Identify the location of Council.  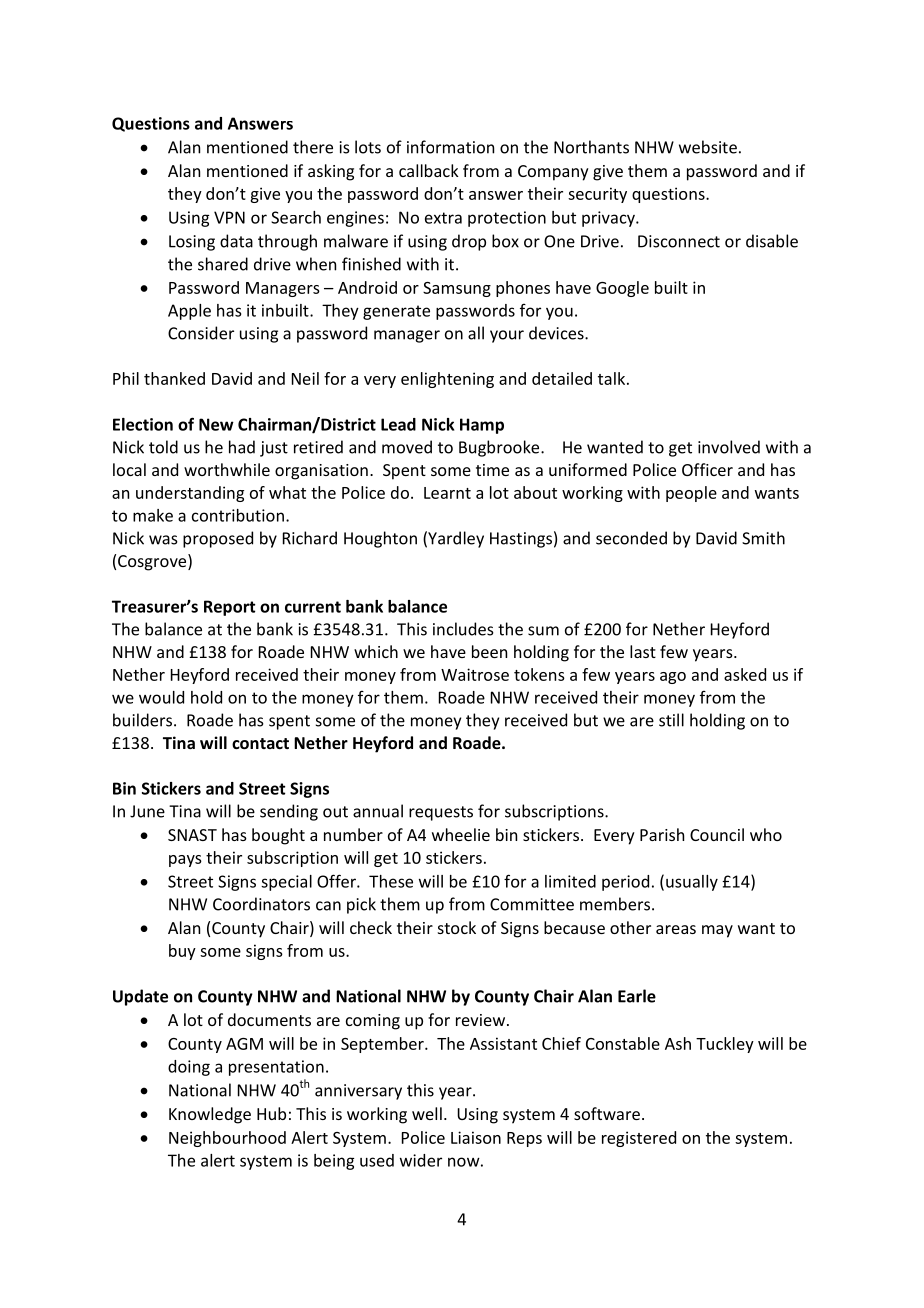
(717, 834).
